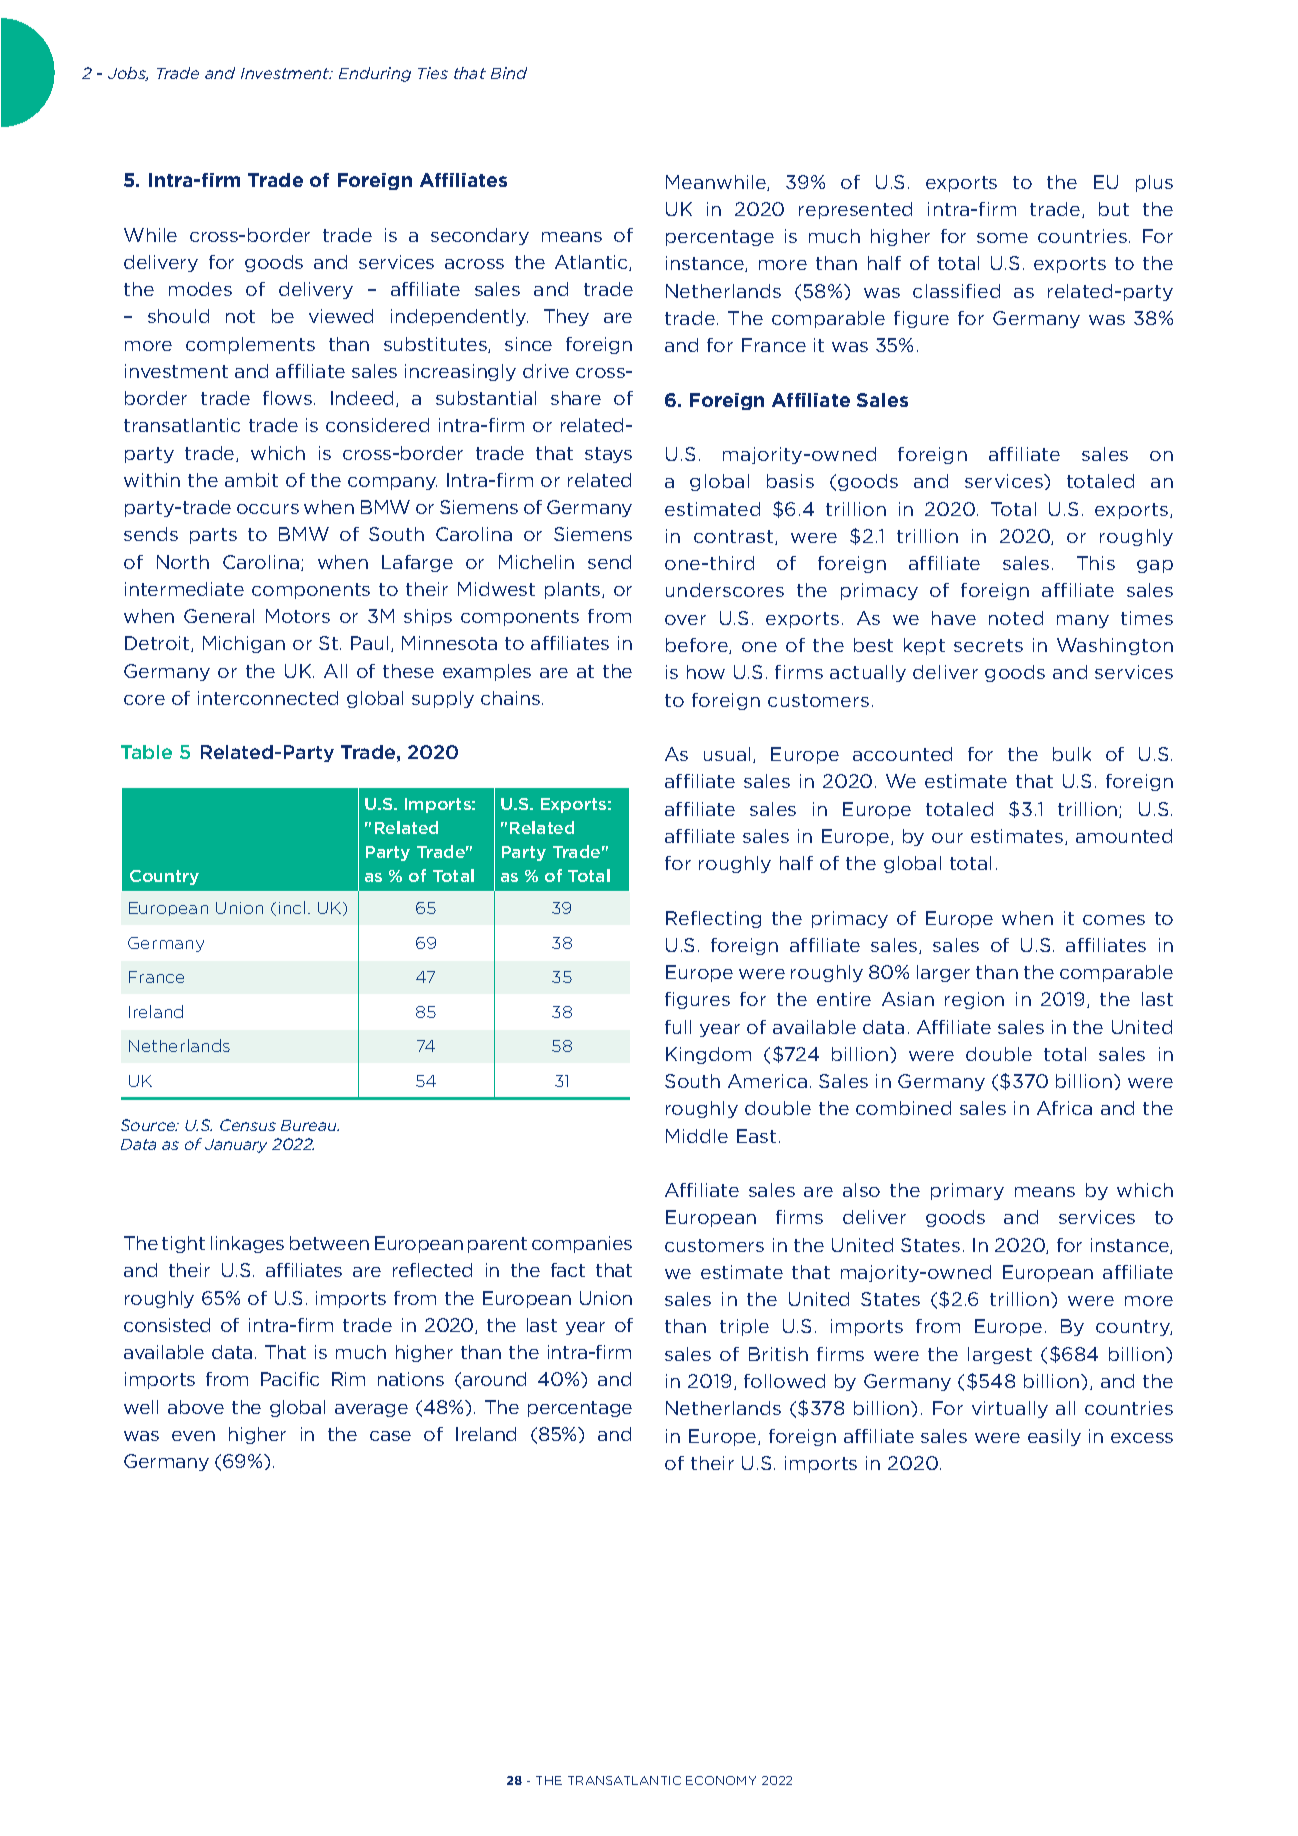  Describe the element at coordinates (236, 1146) in the page. I see `January` at that location.
